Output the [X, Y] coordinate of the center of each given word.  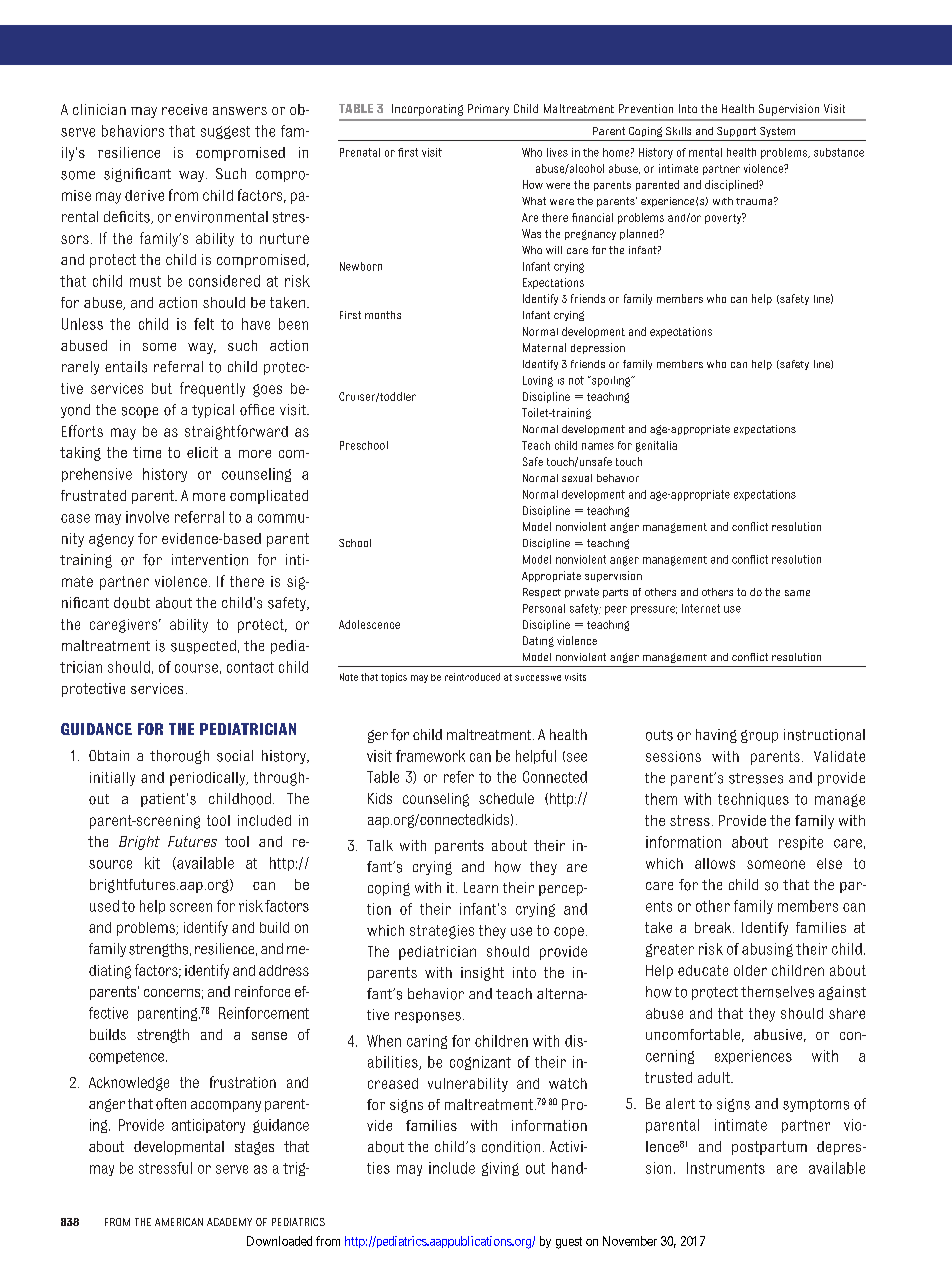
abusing [767, 950]
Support [736, 132]
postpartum [769, 1148]
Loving [538, 381]
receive [184, 109]
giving [500, 1169]
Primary [488, 110]
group [759, 736]
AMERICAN [179, 1222]
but [162, 388]
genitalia [656, 446]
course [196, 668]
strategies [442, 932]
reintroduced [472, 677]
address [284, 970]
